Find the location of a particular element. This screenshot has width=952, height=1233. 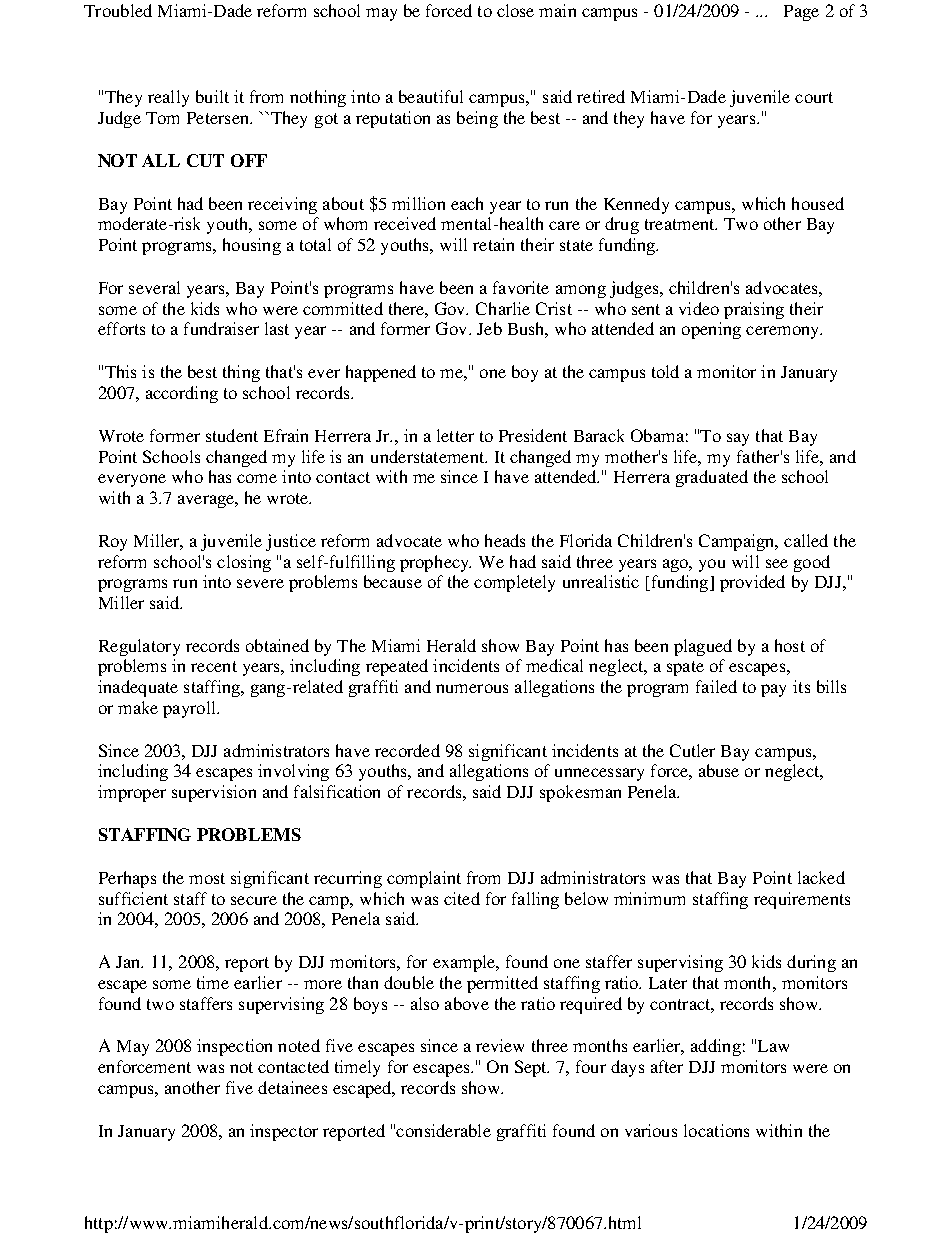

recorded is located at coordinates (407, 750).
